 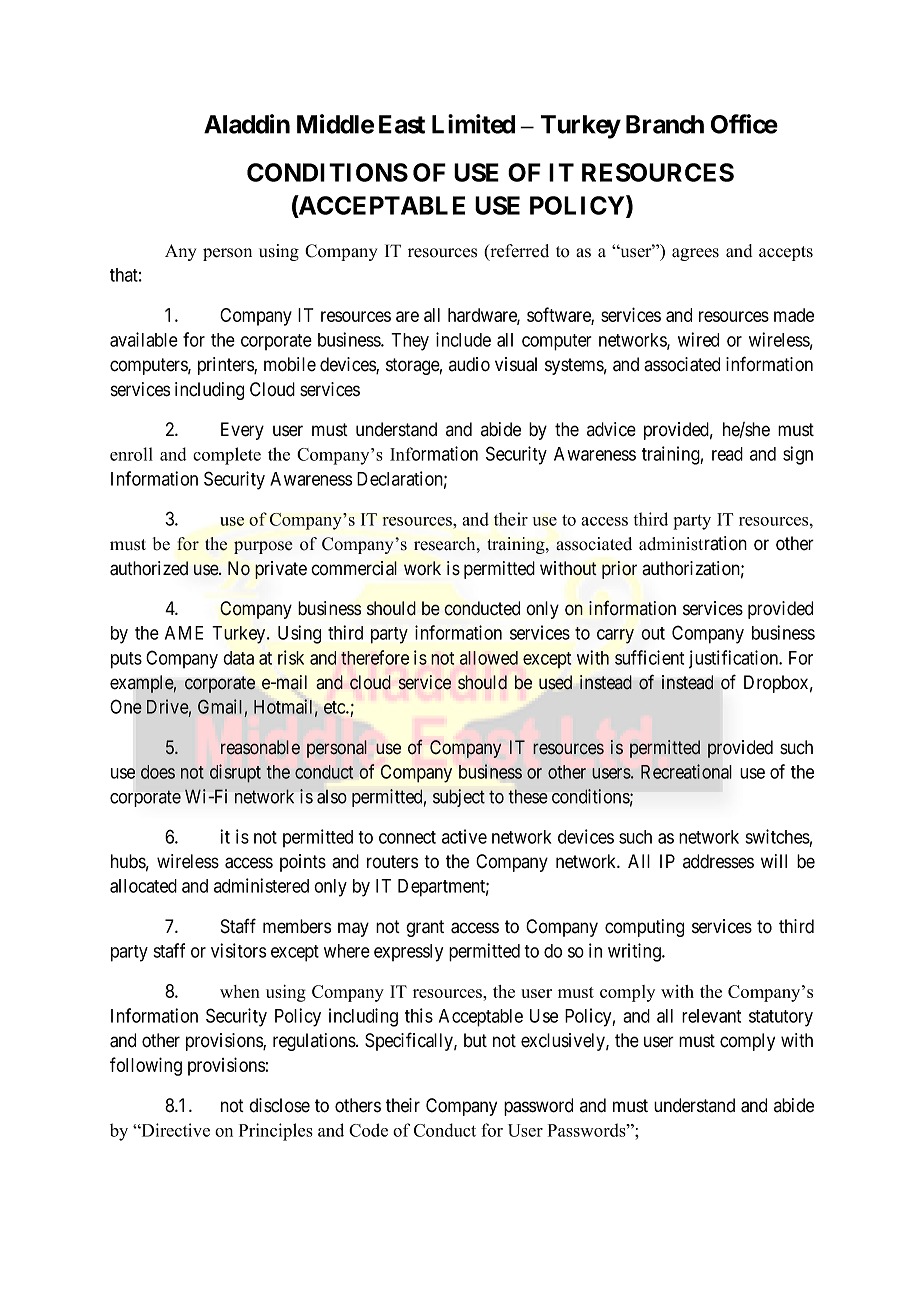 I want to click on disrupt, so click(x=235, y=773).
